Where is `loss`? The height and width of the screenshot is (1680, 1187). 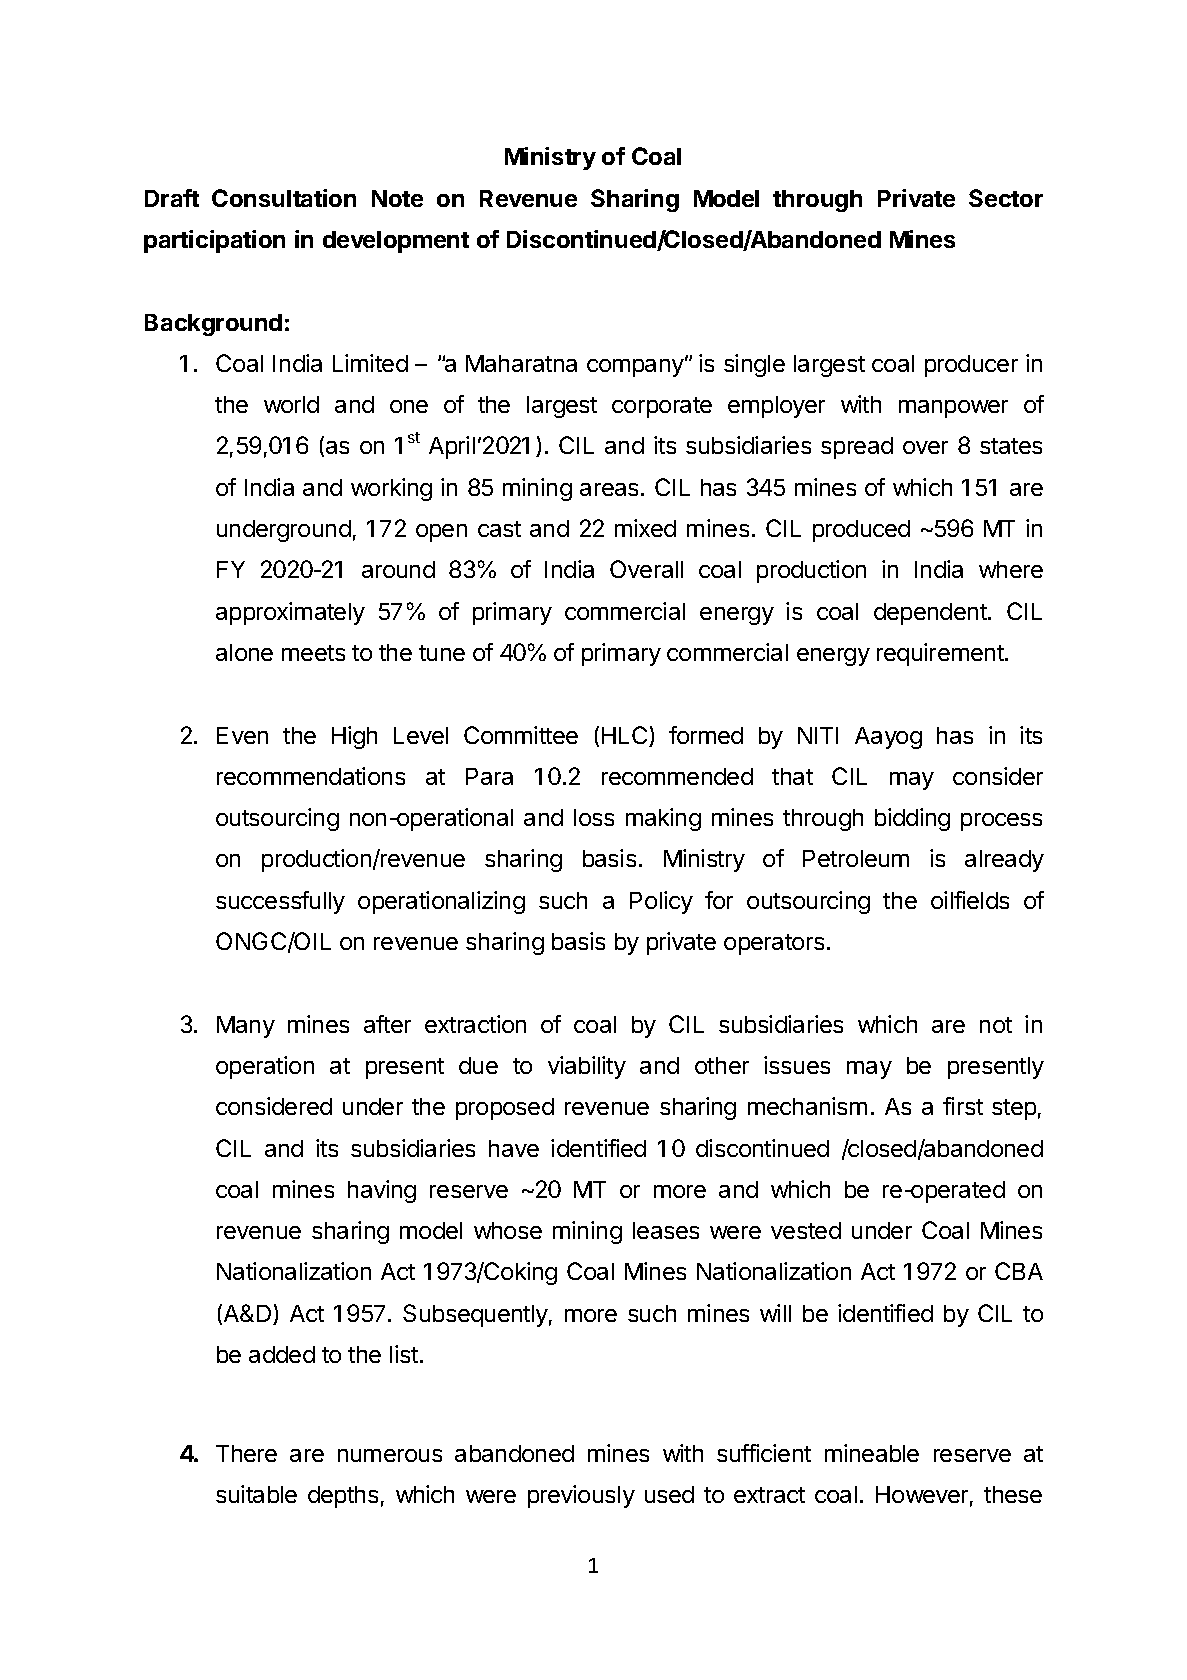 loss is located at coordinates (594, 817).
